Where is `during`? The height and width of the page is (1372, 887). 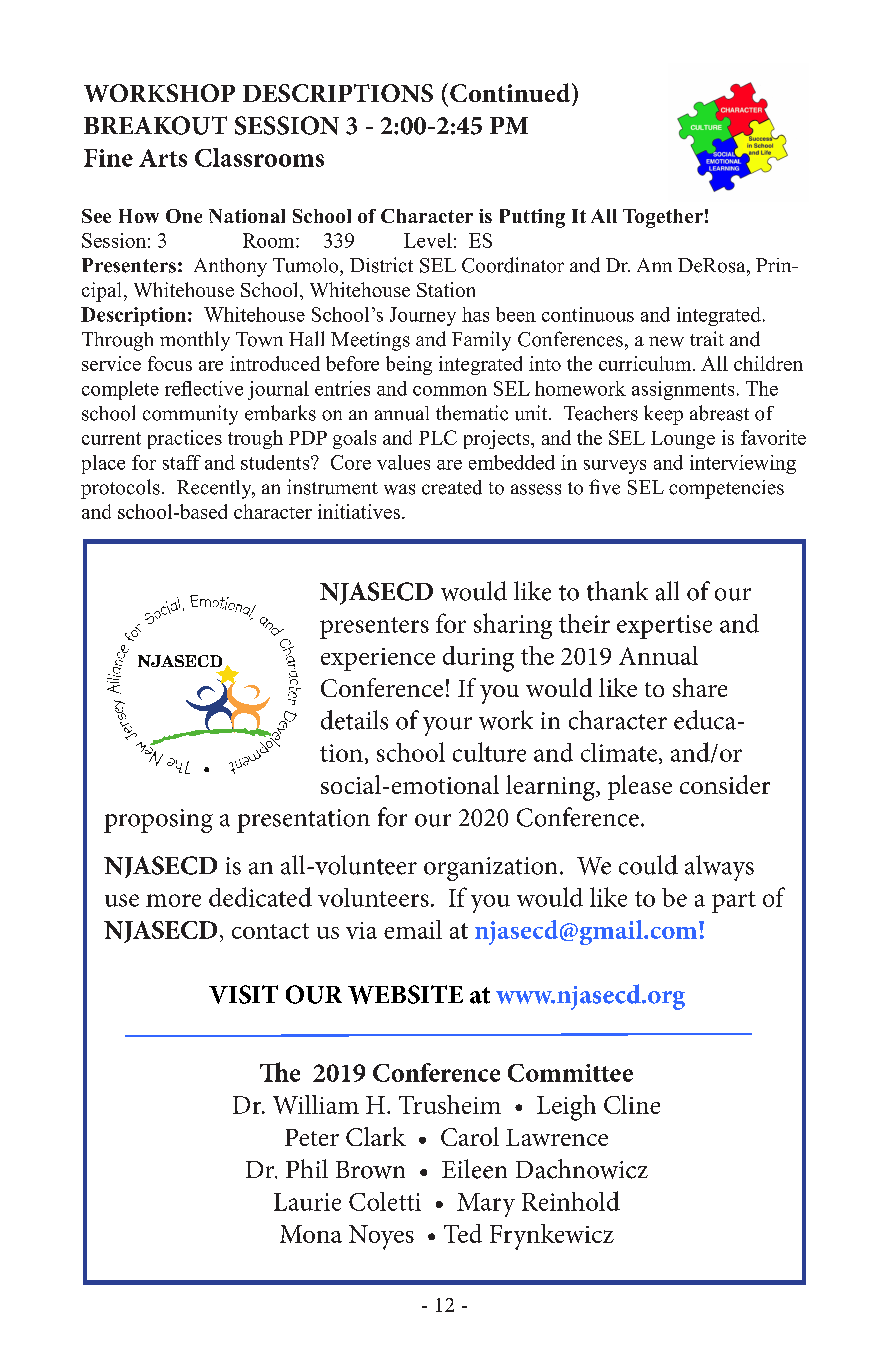
during is located at coordinates (478, 659).
